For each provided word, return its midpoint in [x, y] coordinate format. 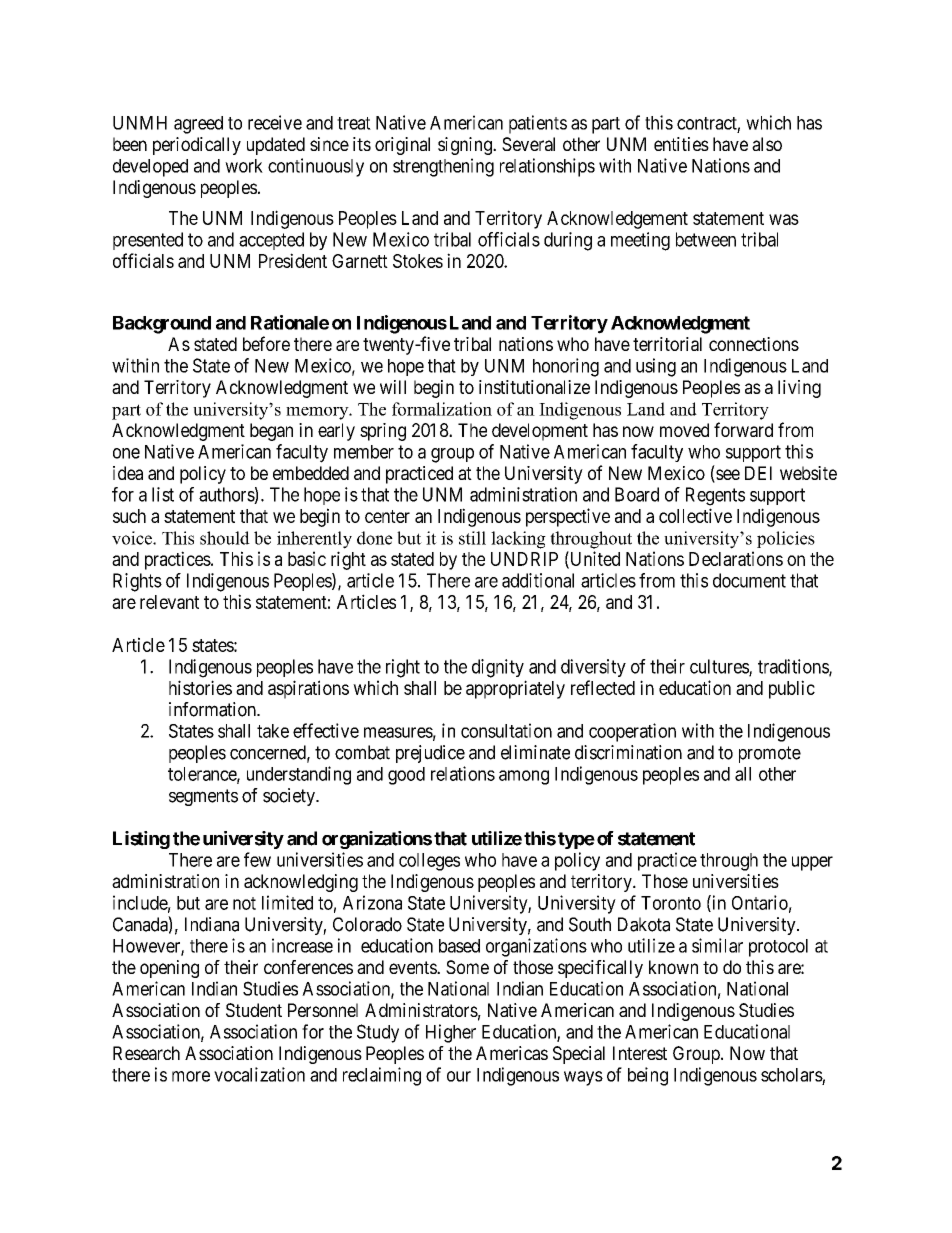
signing [466, 146]
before [266, 343]
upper [812, 863]
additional [538, 580]
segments [203, 797]
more [191, 1076]
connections [754, 344]
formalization [442, 409]
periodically [197, 146]
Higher [451, 1033]
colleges [429, 862]
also [767, 144]
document [749, 580]
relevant [169, 602]
